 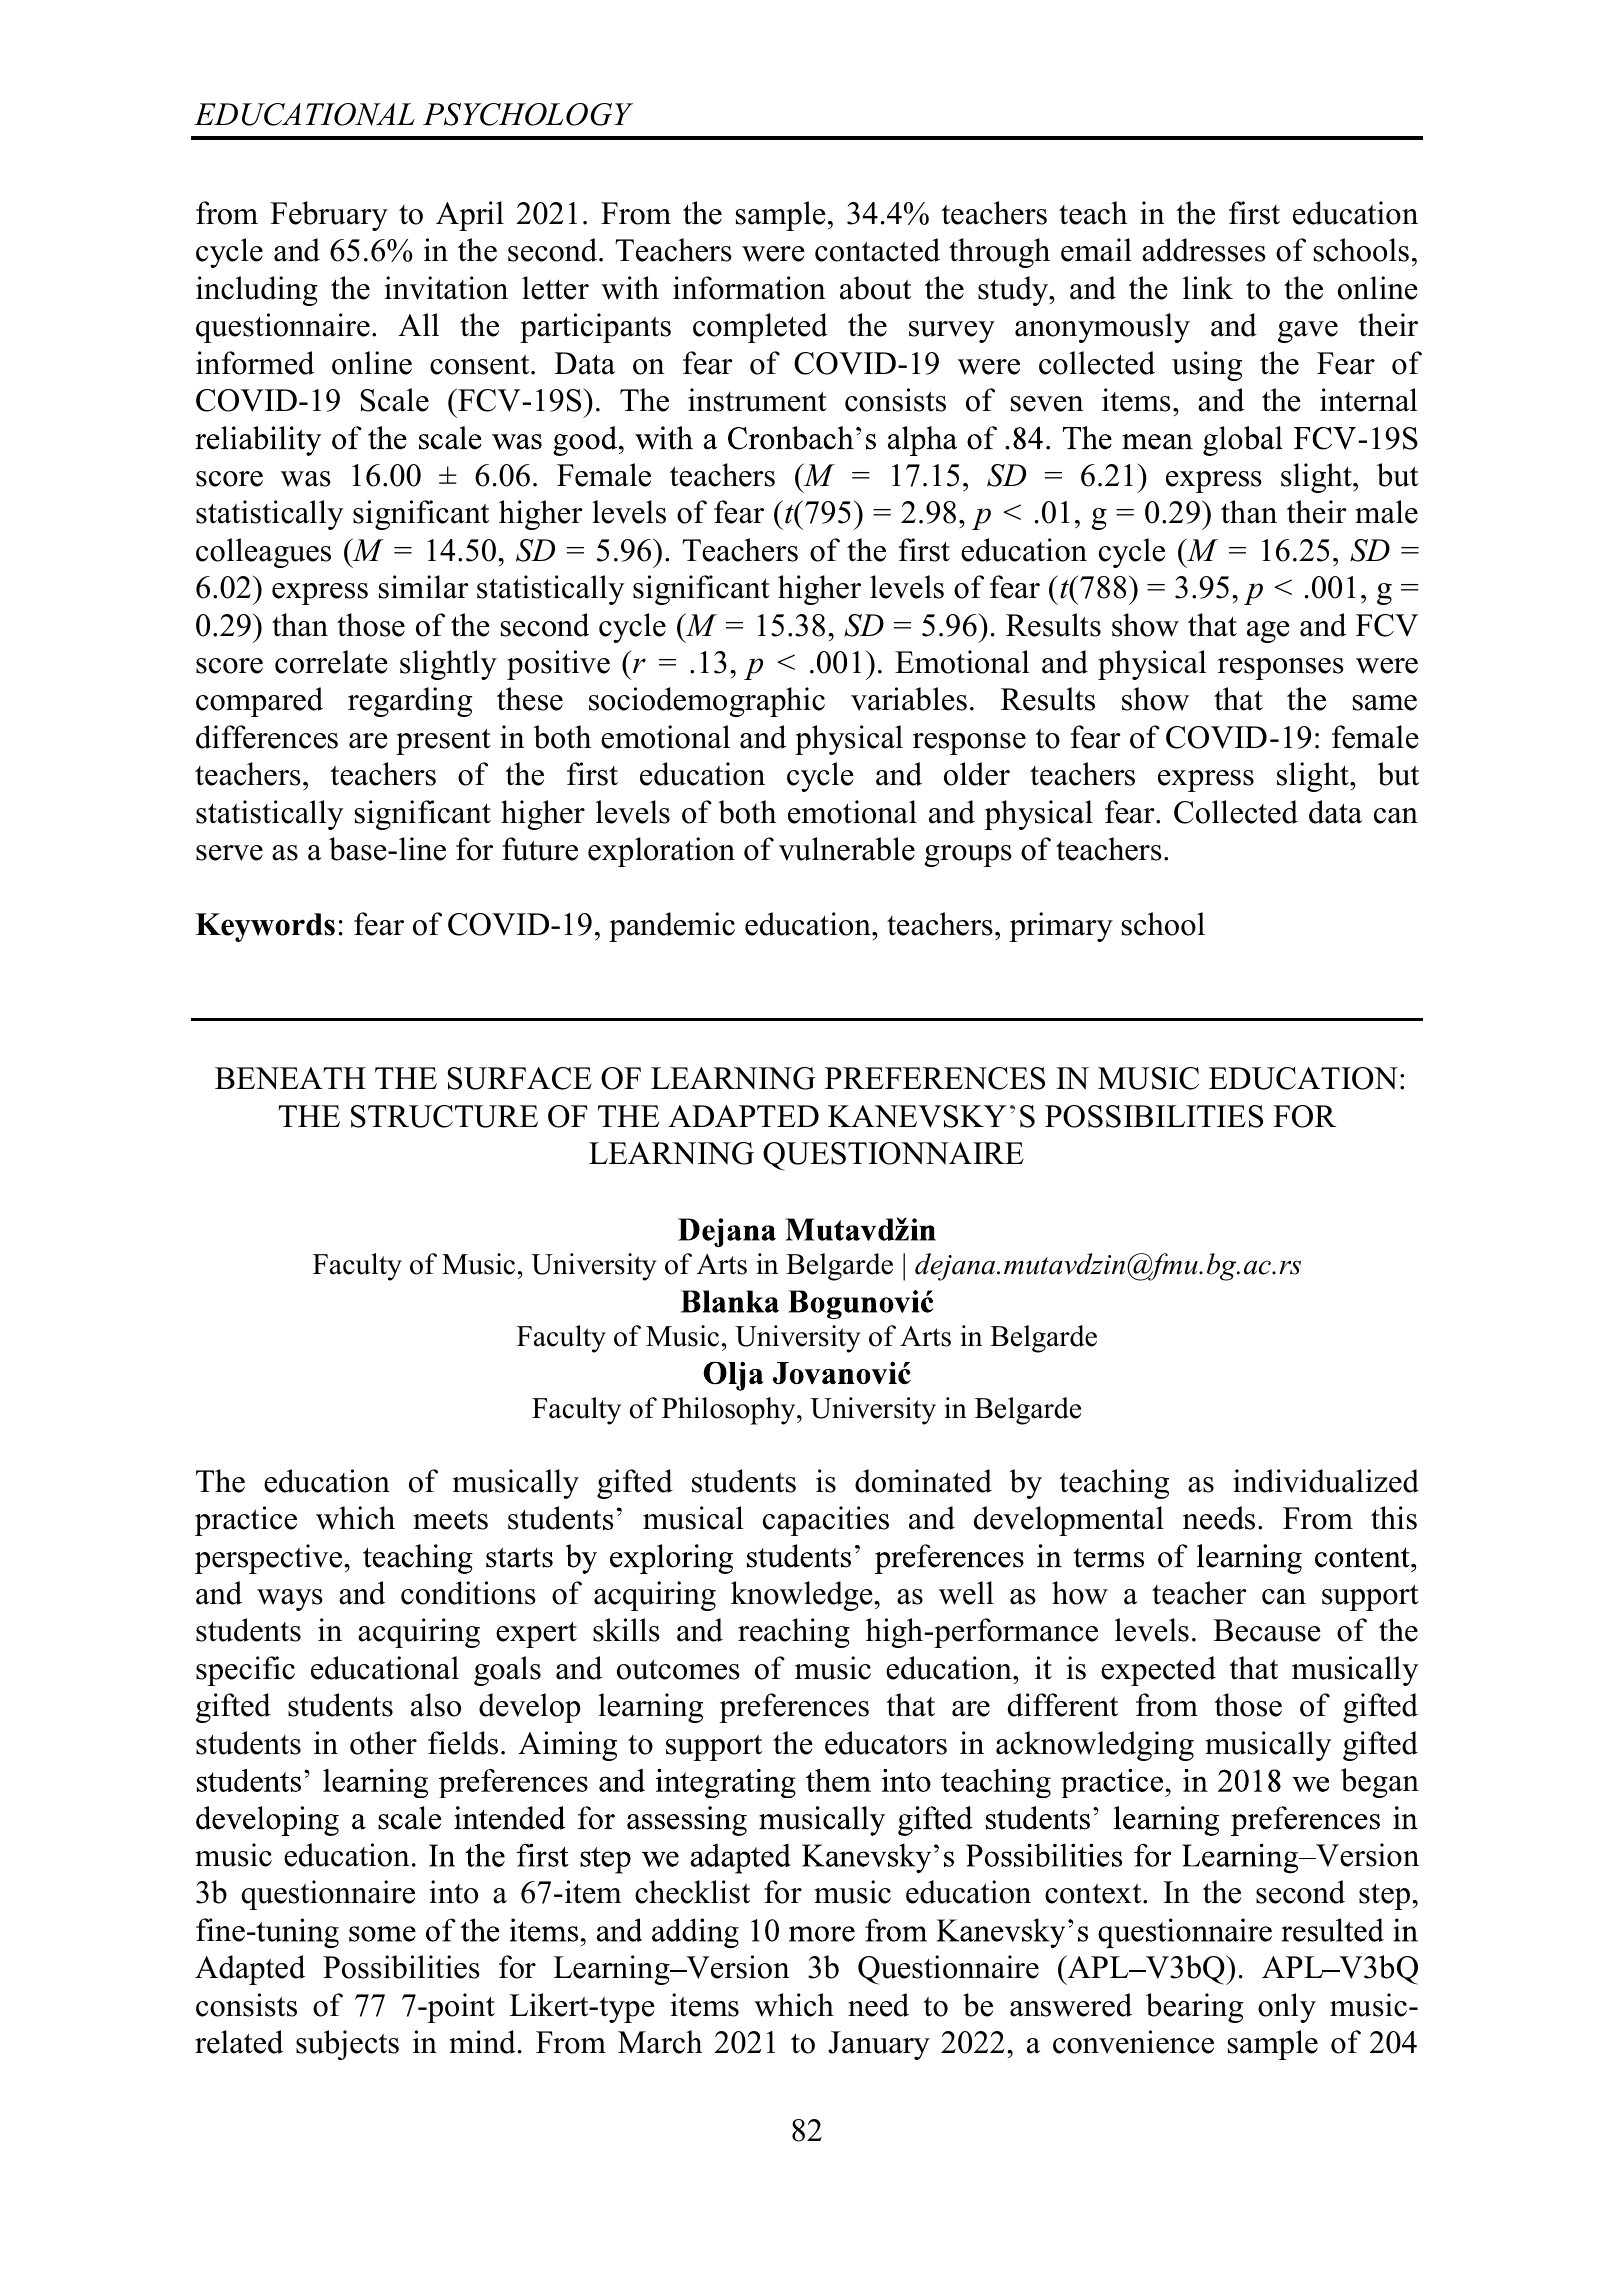 What do you see at coordinates (1204, 250) in the page?
I see `addresses` at bounding box center [1204, 250].
